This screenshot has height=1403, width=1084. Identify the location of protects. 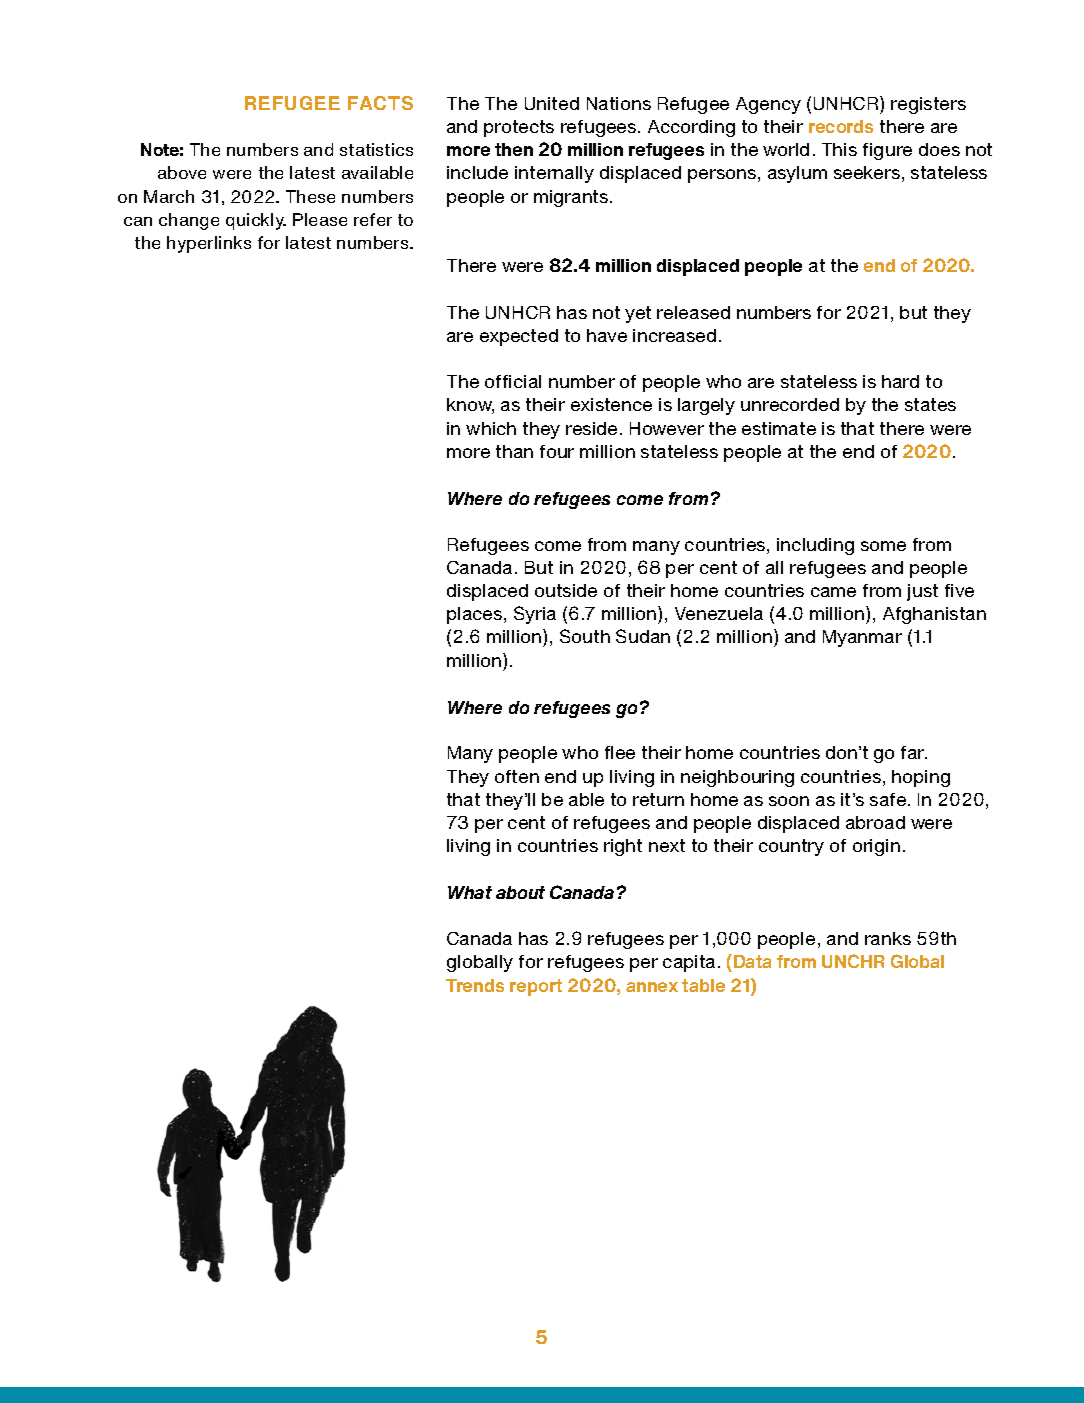
(519, 128).
